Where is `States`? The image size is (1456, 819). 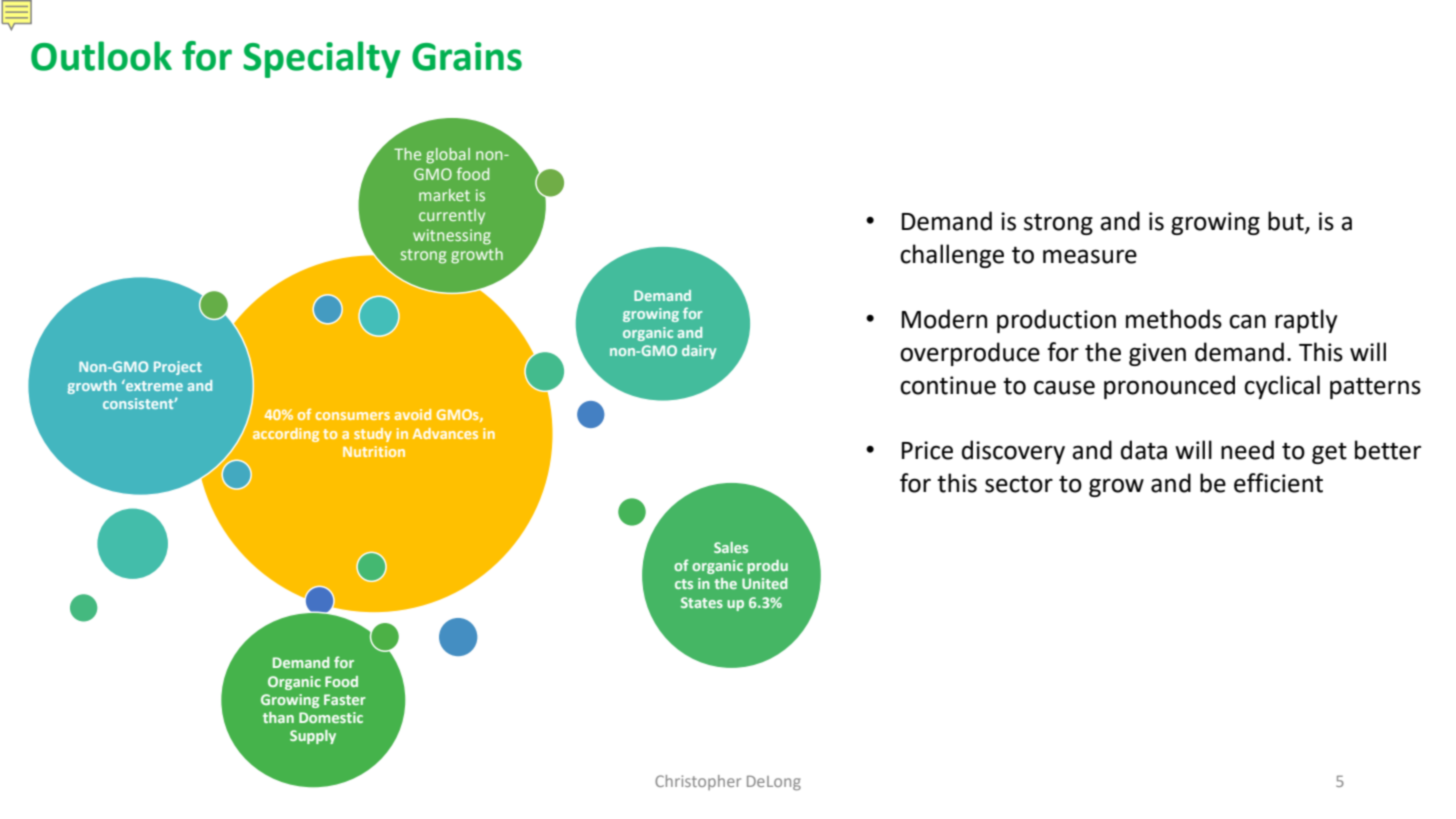 States is located at coordinates (702, 602).
